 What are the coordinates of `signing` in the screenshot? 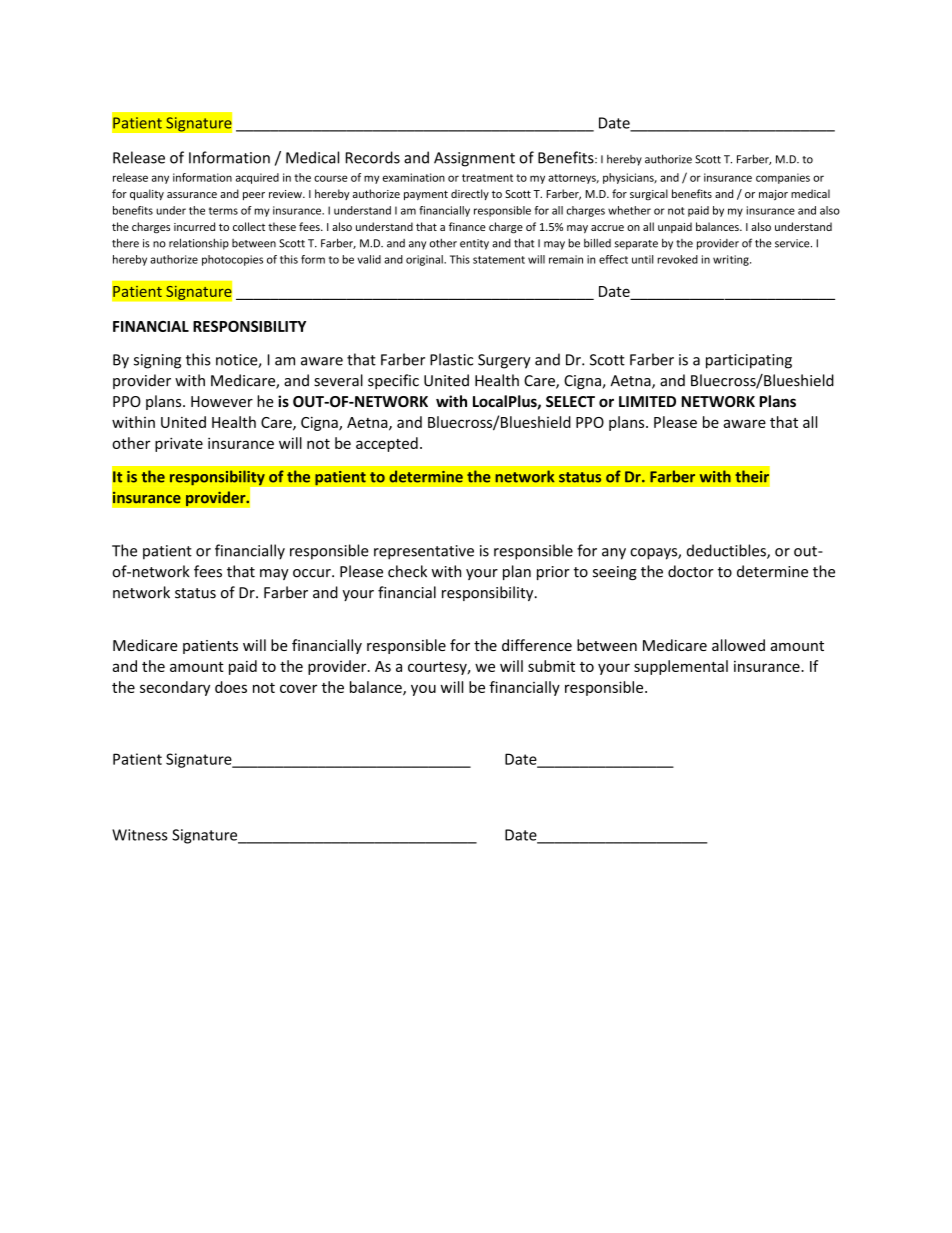 It's located at (157, 361).
